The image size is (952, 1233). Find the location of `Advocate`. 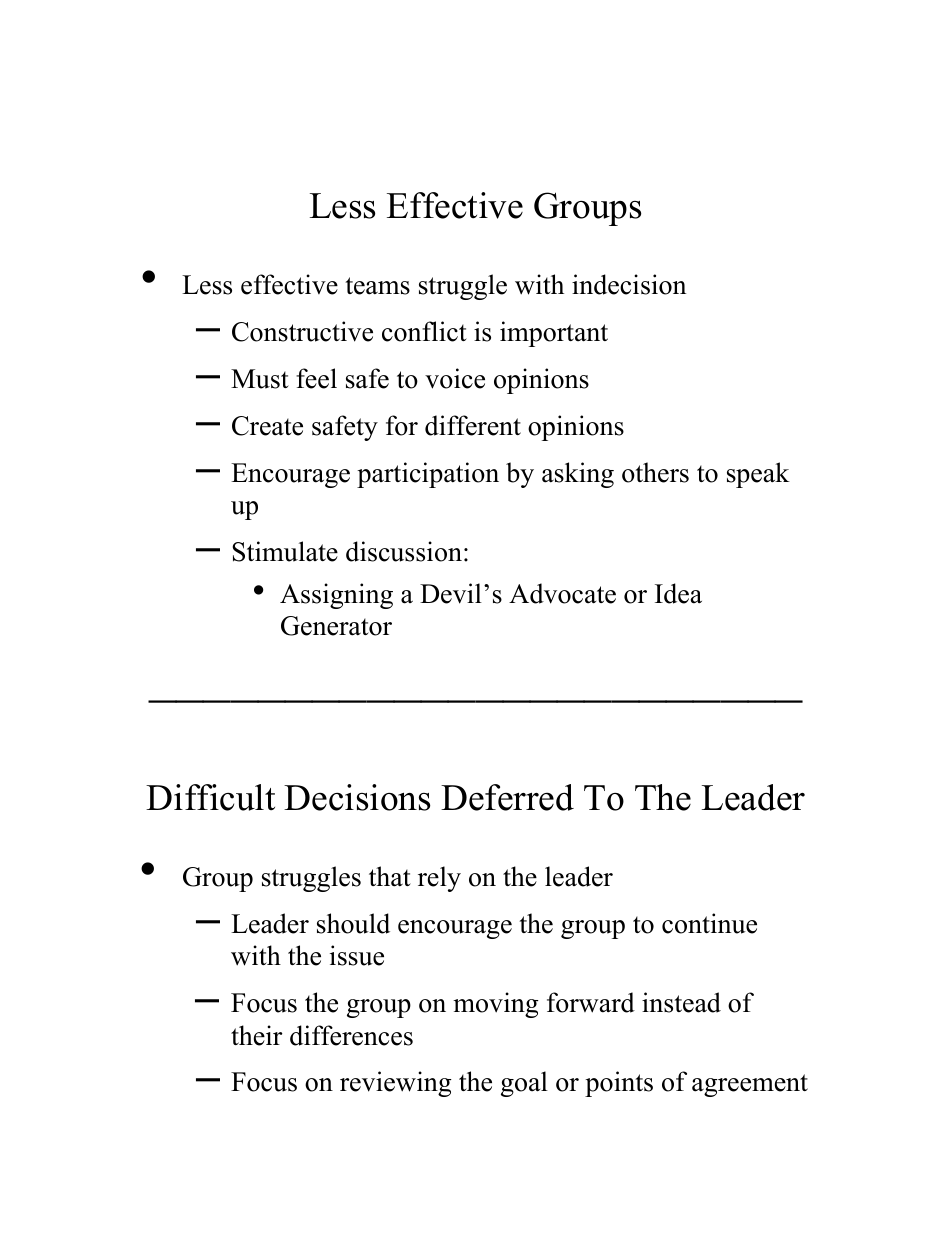

Advocate is located at coordinates (562, 593).
